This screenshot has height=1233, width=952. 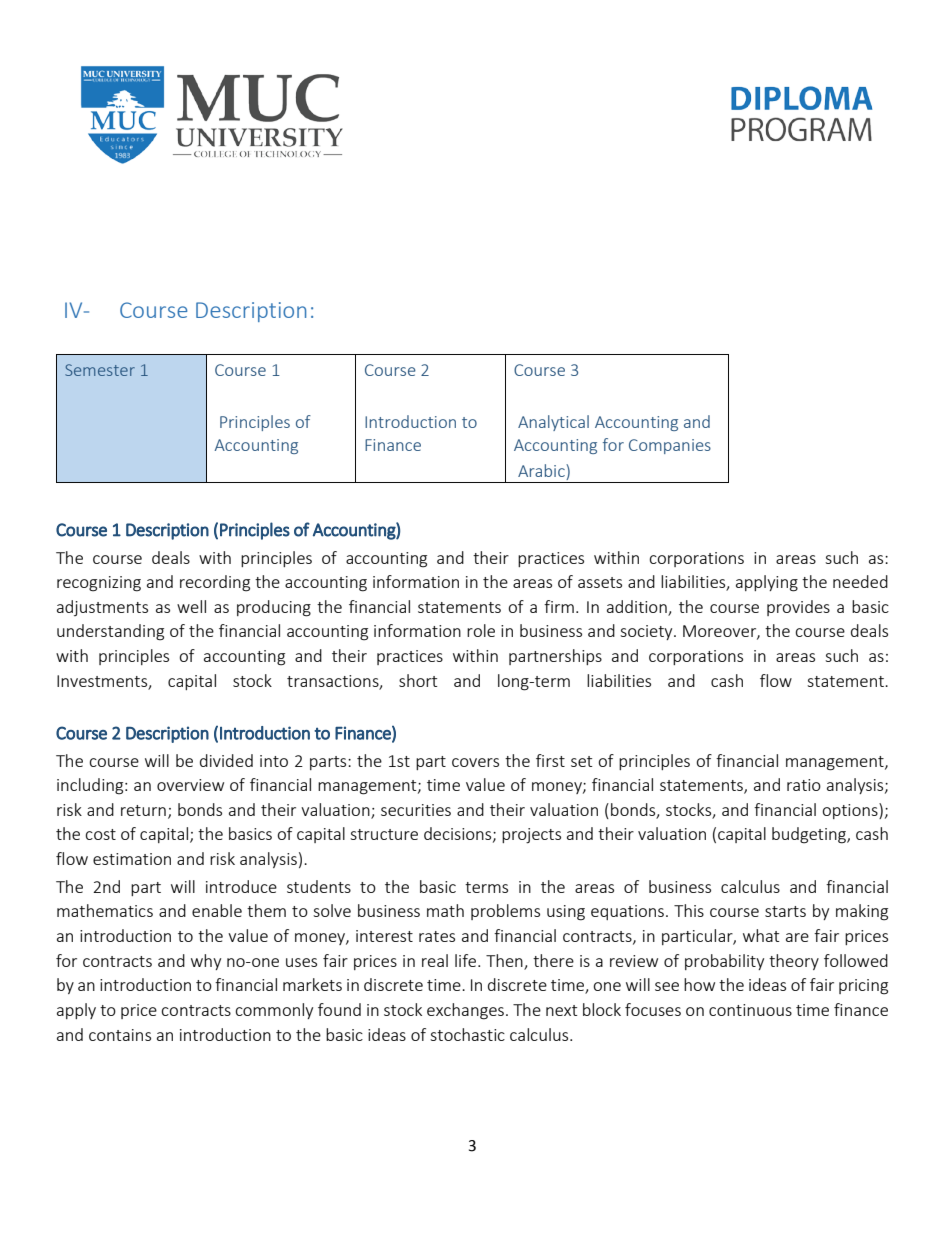 What do you see at coordinates (553, 423) in the screenshot?
I see `Analytical` at bounding box center [553, 423].
